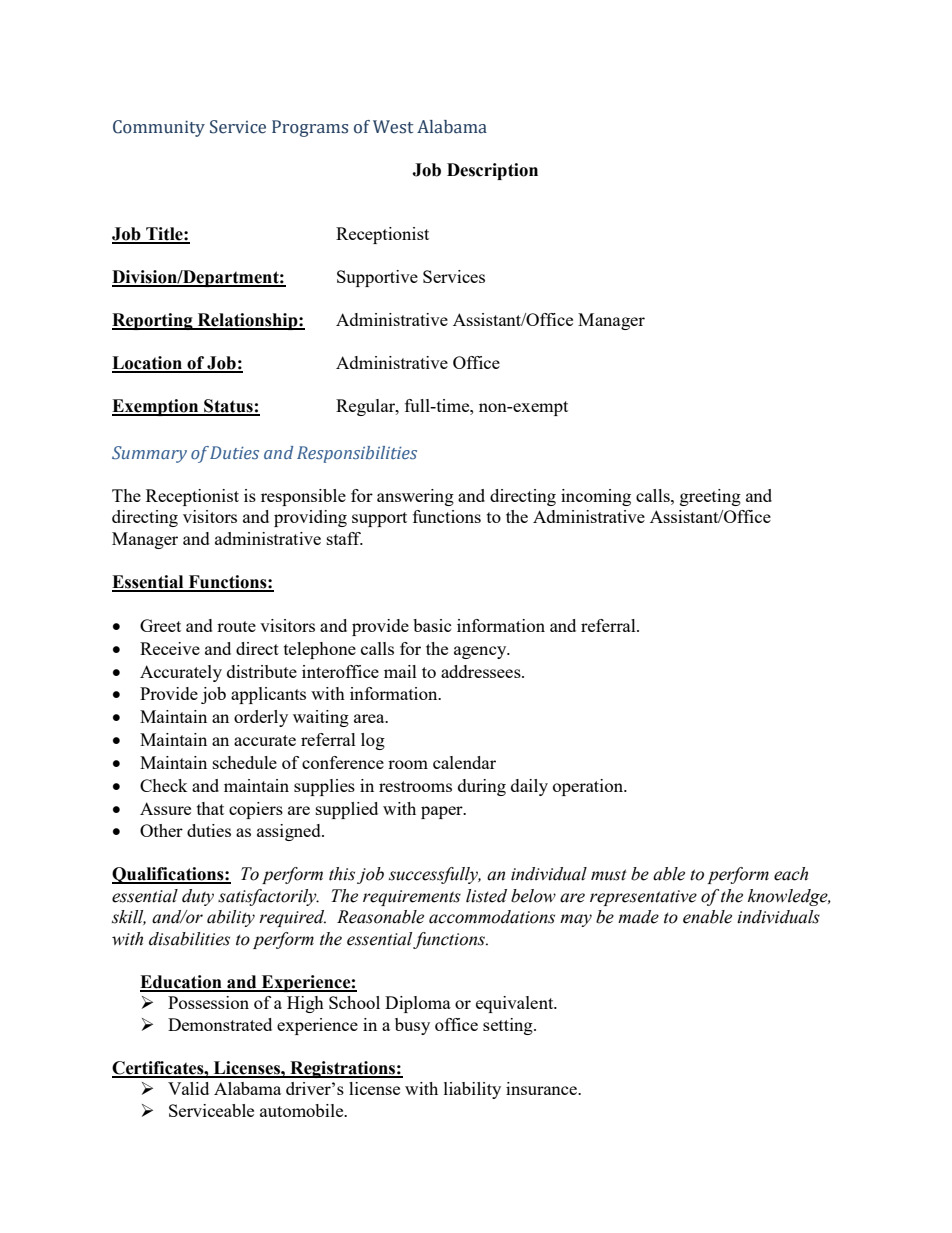 The height and width of the page is (1233, 952). What do you see at coordinates (188, 1088) in the page?
I see `Valid` at bounding box center [188, 1088].
